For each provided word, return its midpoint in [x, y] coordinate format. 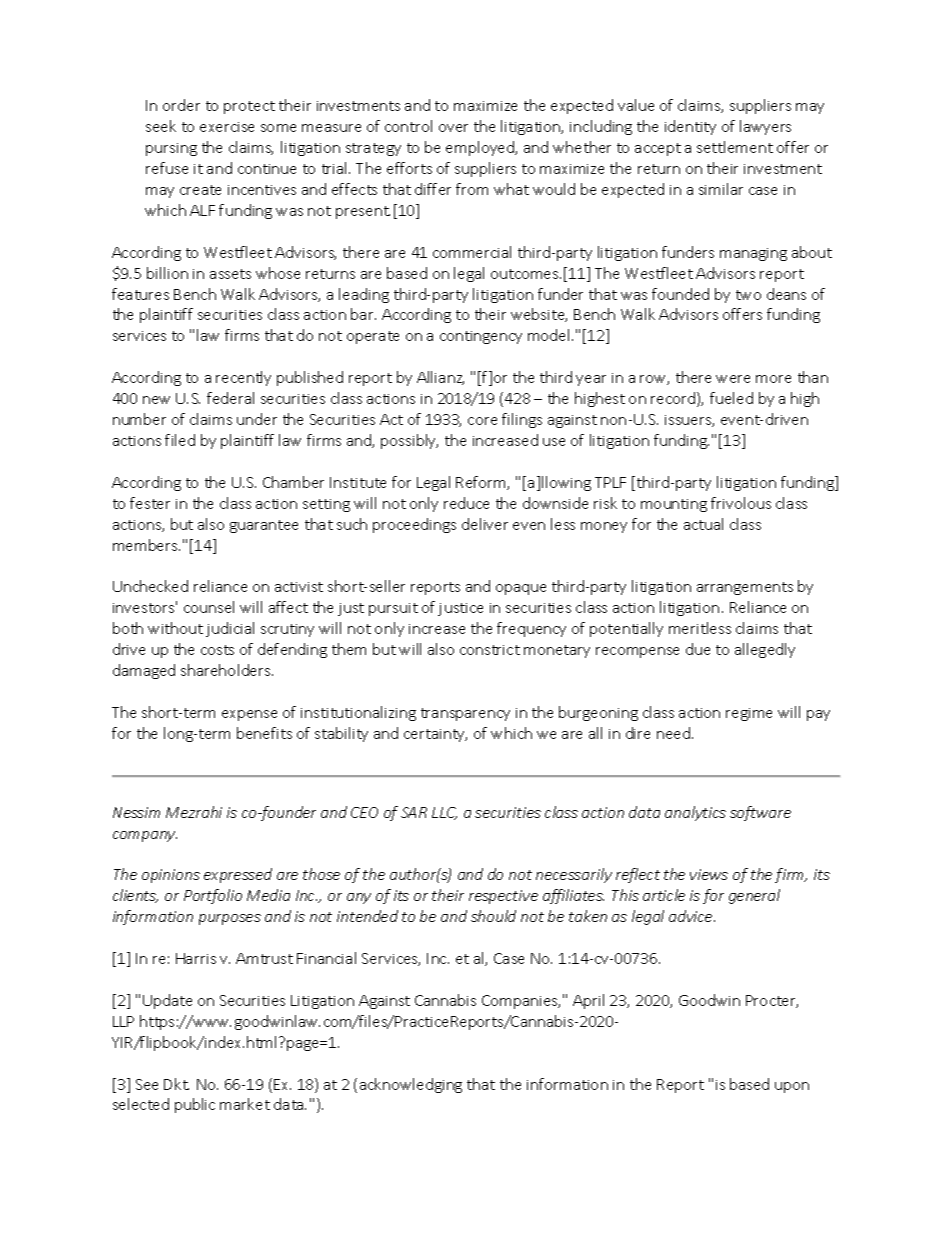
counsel [209, 607]
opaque [521, 589]
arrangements [745, 588]
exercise [227, 127]
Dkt [176, 1084]
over [453, 128]
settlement [735, 147]
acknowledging [411, 1085]
